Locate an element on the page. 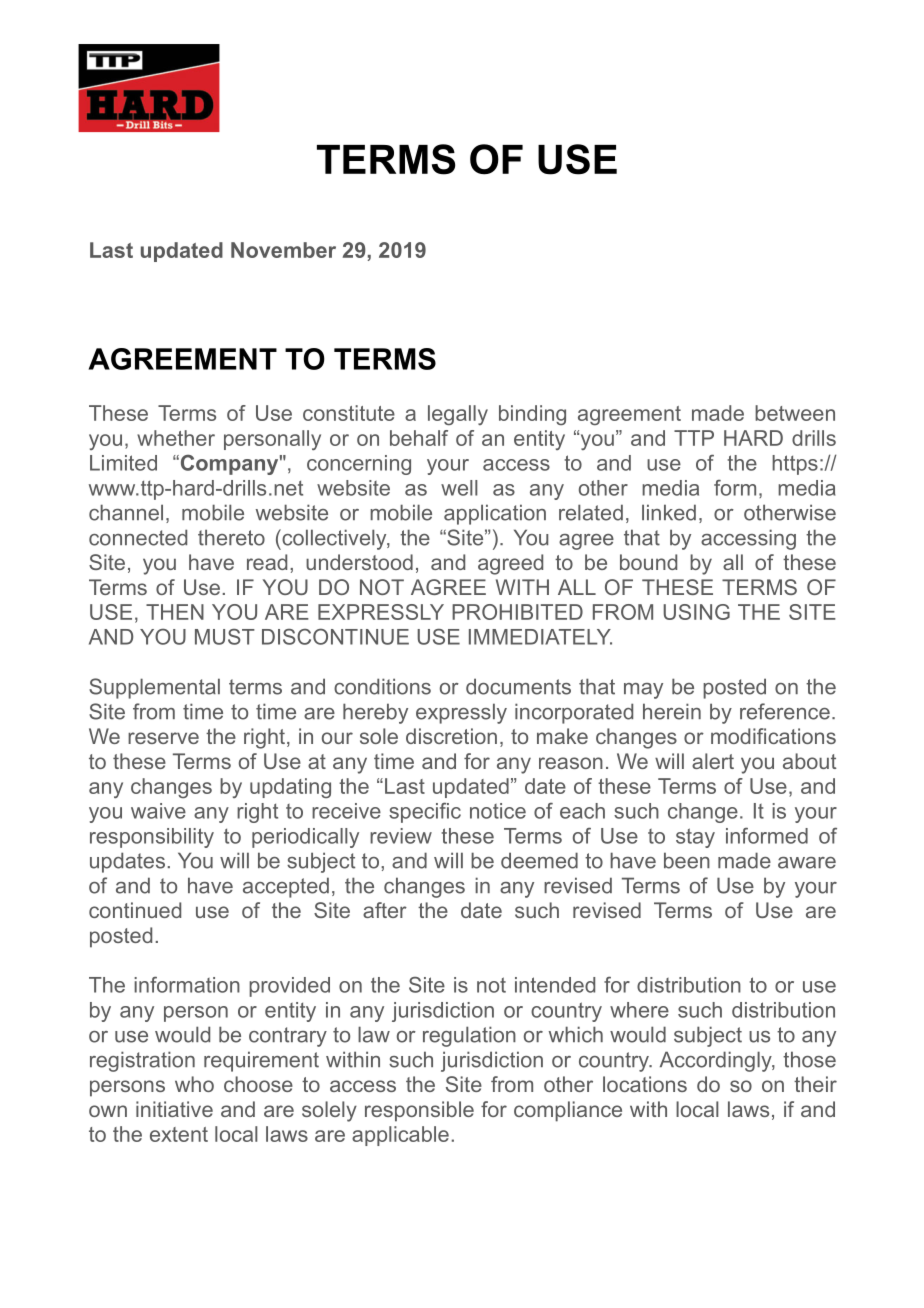  between is located at coordinates (795, 413).
